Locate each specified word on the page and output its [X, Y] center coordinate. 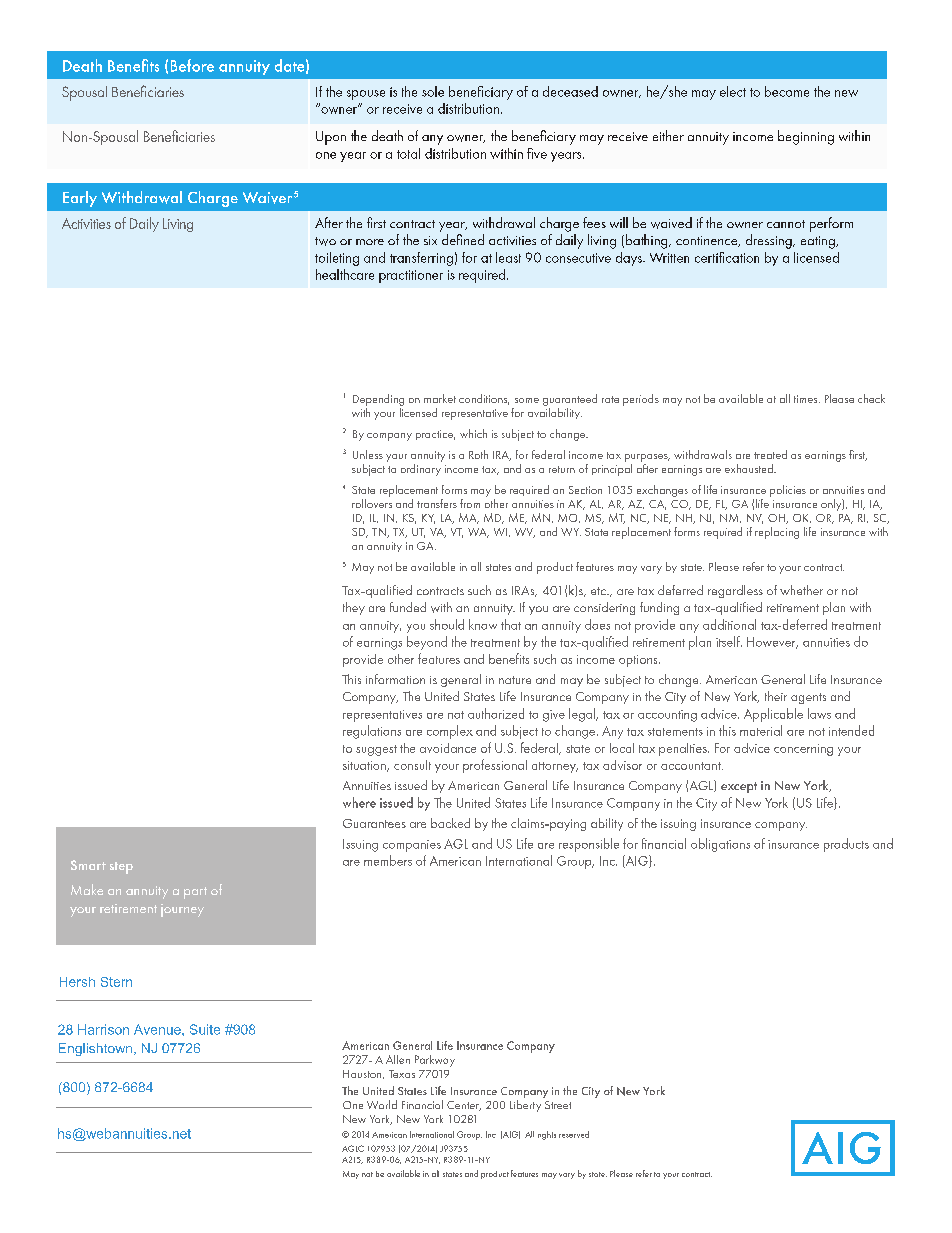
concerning [803, 750]
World [382, 1104]
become [787, 91]
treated [770, 454]
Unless [368, 454]
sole [433, 91]
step [121, 868]
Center [464, 1106]
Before [192, 65]
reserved [574, 1134]
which [473, 433]
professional [495, 766]
